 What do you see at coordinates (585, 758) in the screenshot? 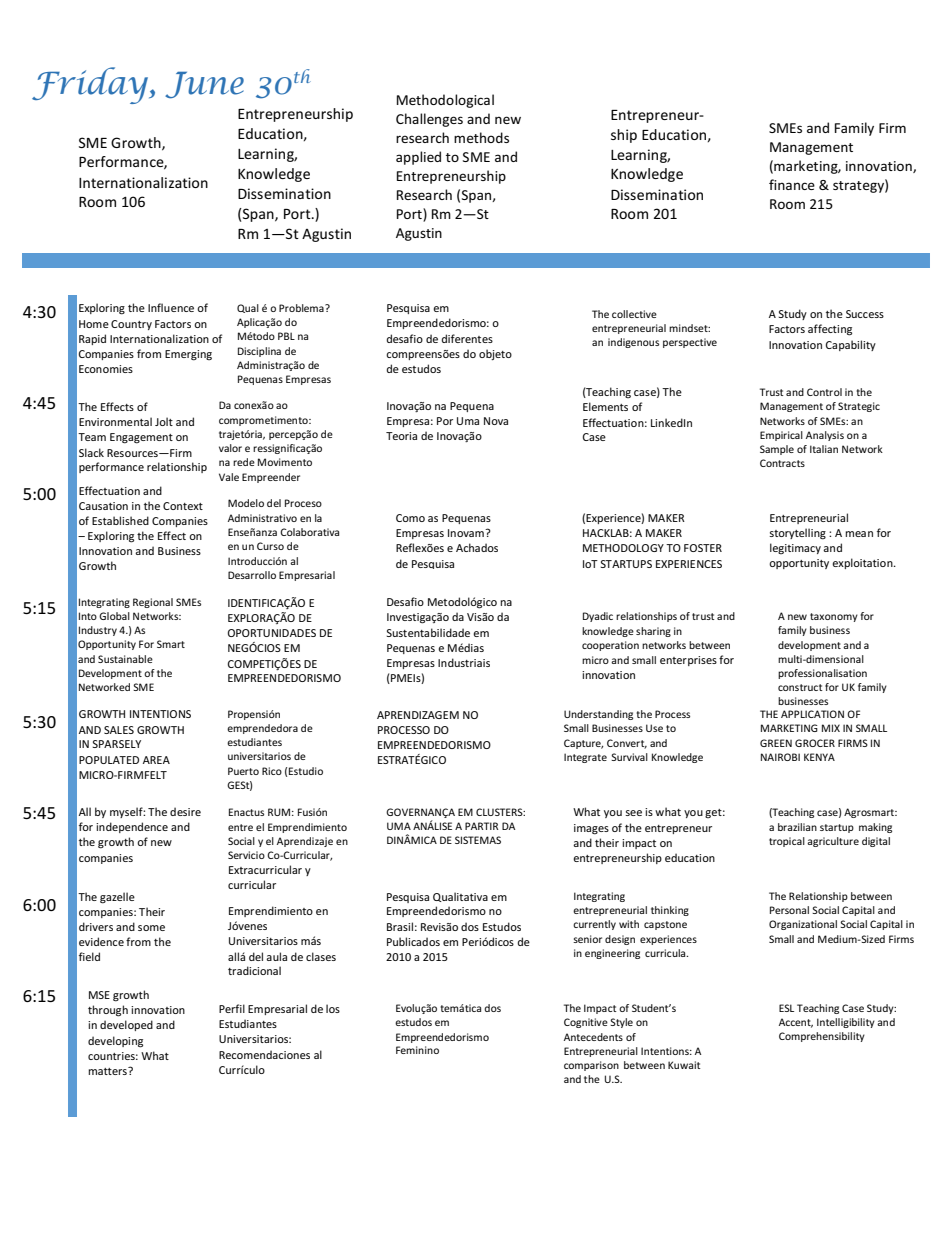
I see `Integrate` at bounding box center [585, 758].
